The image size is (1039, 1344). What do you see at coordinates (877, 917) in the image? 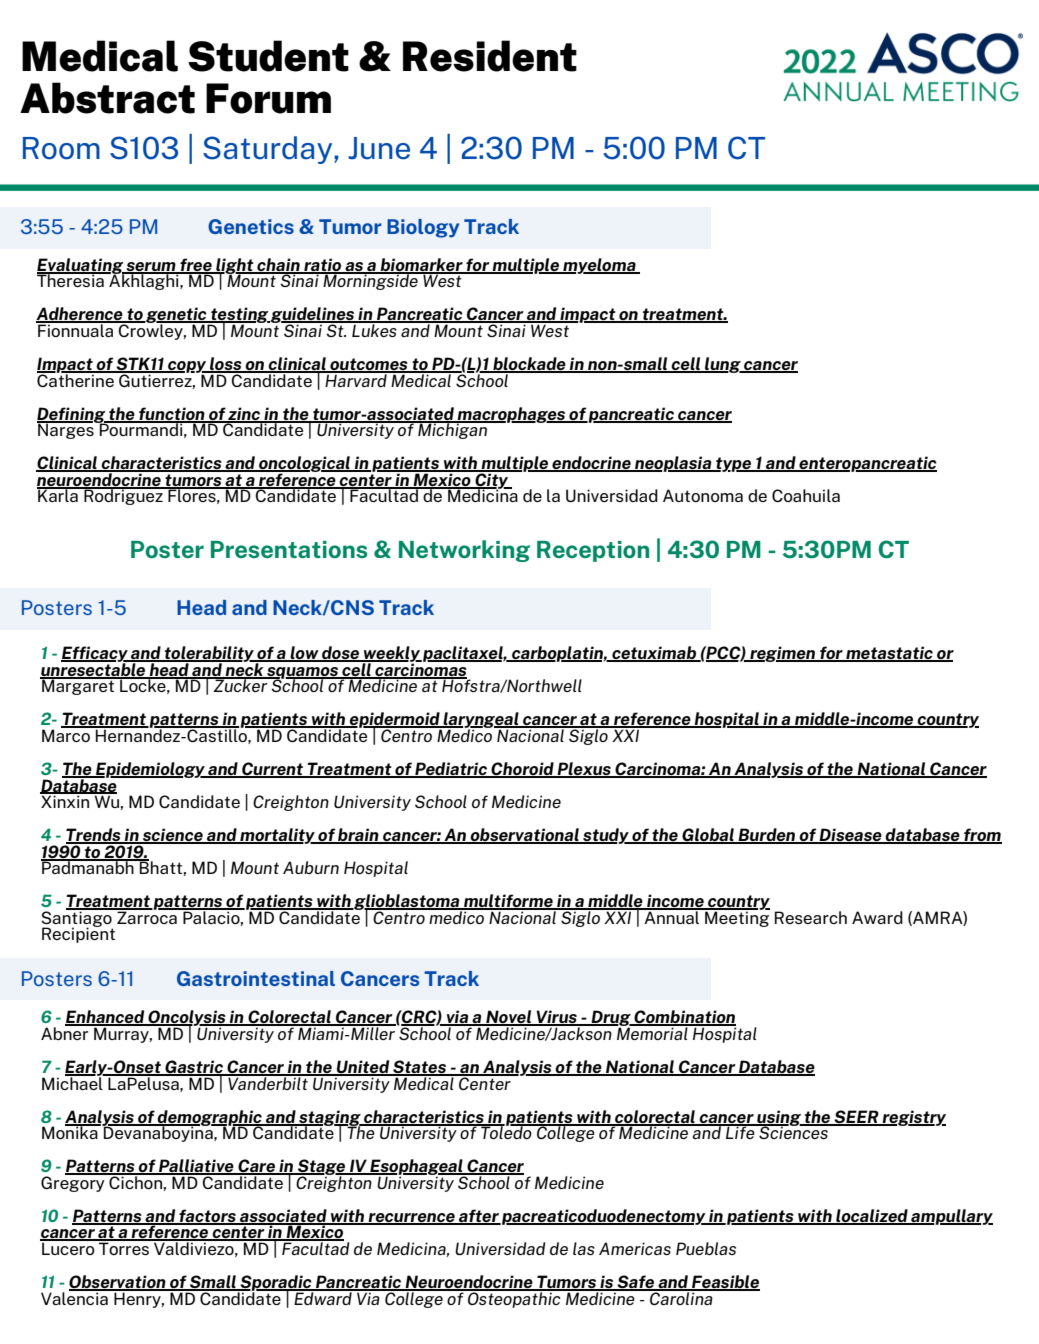
I see `Award` at bounding box center [877, 917].
